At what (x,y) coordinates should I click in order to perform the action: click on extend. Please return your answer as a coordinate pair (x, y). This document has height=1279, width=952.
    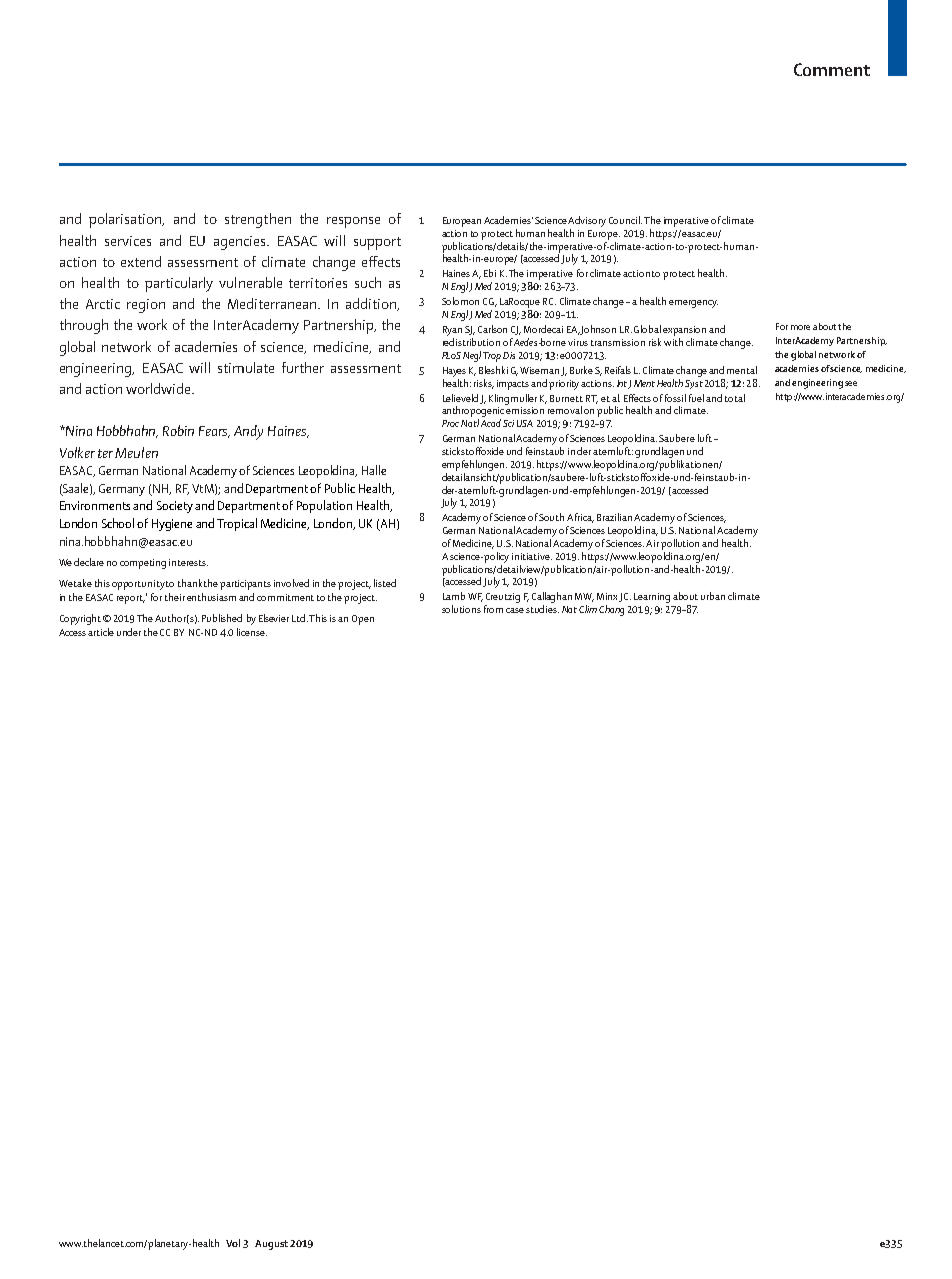
    Looking at the image, I should click on (141, 261).
